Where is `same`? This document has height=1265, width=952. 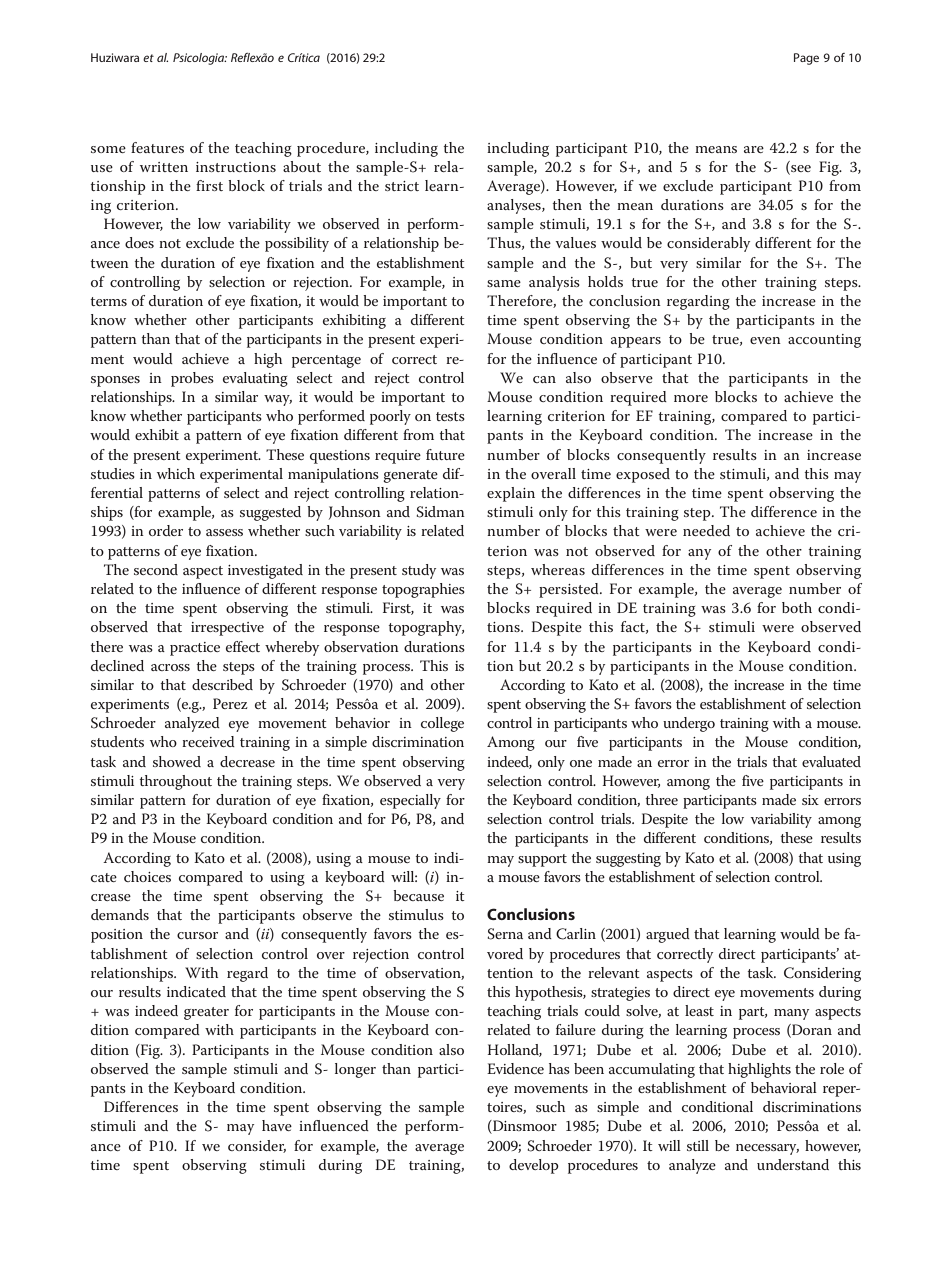
same is located at coordinates (504, 283).
